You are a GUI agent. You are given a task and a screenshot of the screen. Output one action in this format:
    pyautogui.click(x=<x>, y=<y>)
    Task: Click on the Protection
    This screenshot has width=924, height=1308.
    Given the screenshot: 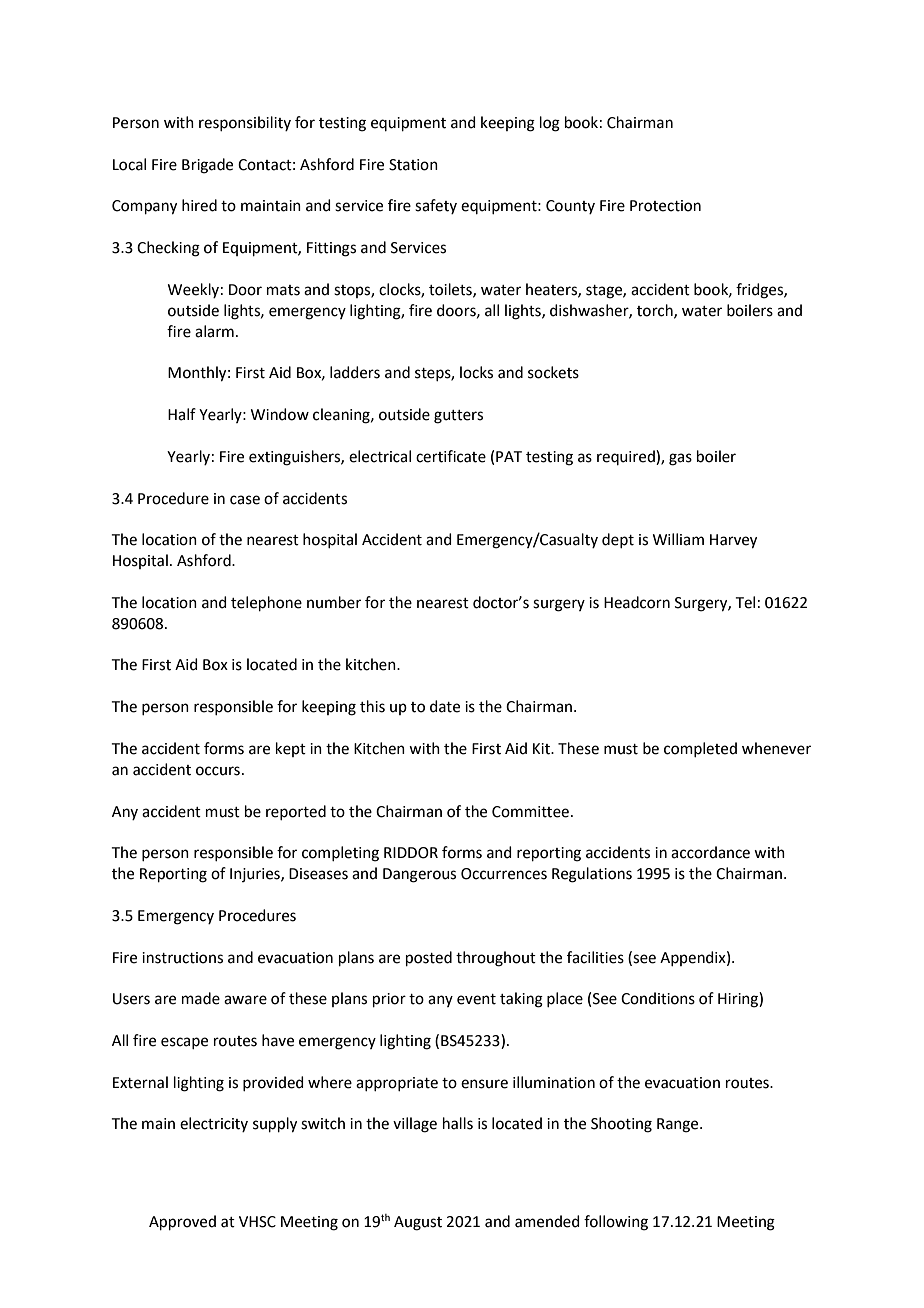 What is the action you would take?
    pyautogui.click(x=665, y=206)
